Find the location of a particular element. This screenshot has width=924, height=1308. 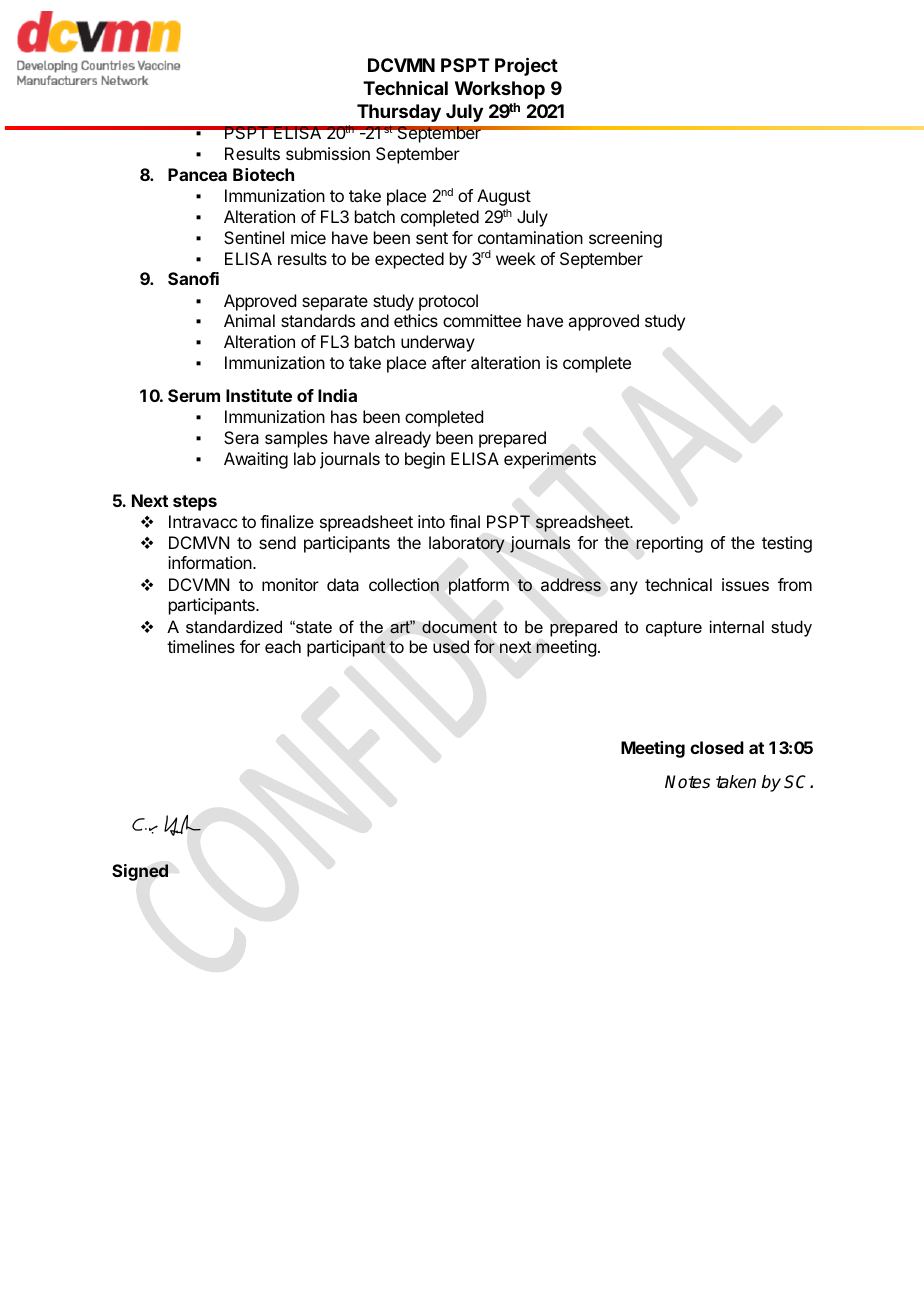

Awaiting is located at coordinates (256, 460).
